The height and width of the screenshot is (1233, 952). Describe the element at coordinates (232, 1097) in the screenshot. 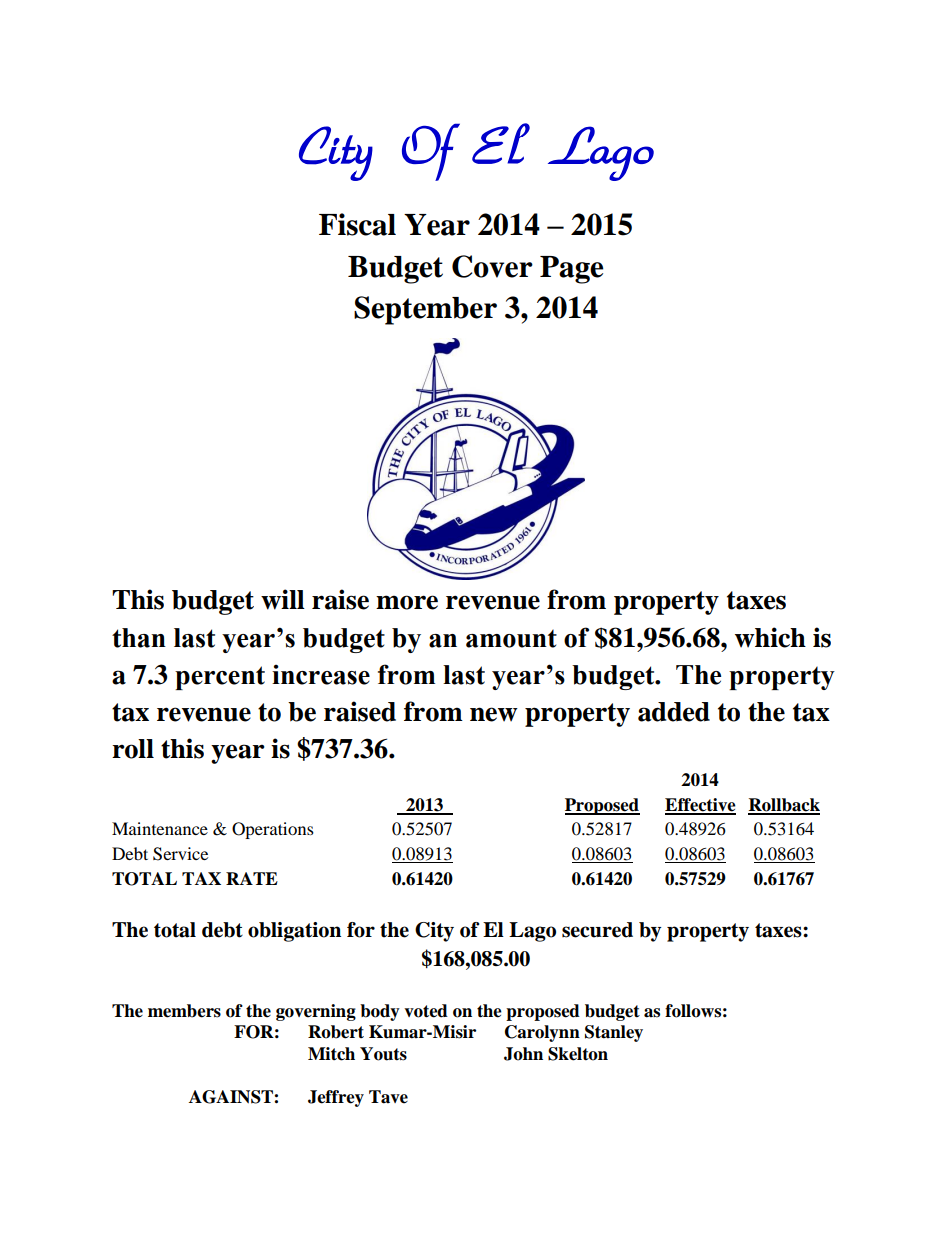

I see `AGAINST` at that location.
